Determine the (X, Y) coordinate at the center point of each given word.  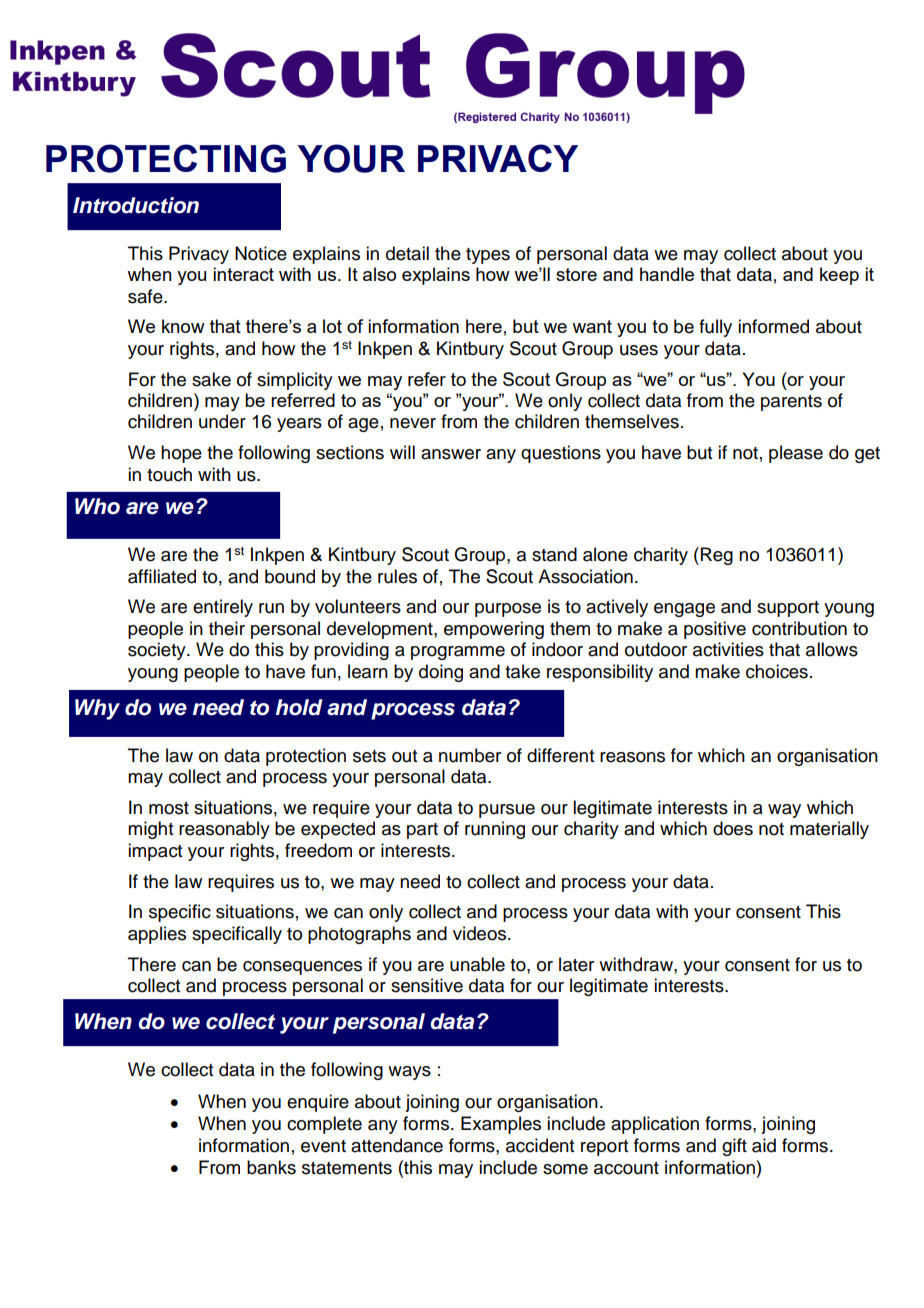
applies (157, 935)
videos (481, 933)
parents (791, 403)
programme (458, 653)
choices (777, 671)
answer (451, 454)
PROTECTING (166, 158)
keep (839, 276)
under (222, 421)
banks (271, 1167)
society (158, 651)
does (733, 828)
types (488, 256)
